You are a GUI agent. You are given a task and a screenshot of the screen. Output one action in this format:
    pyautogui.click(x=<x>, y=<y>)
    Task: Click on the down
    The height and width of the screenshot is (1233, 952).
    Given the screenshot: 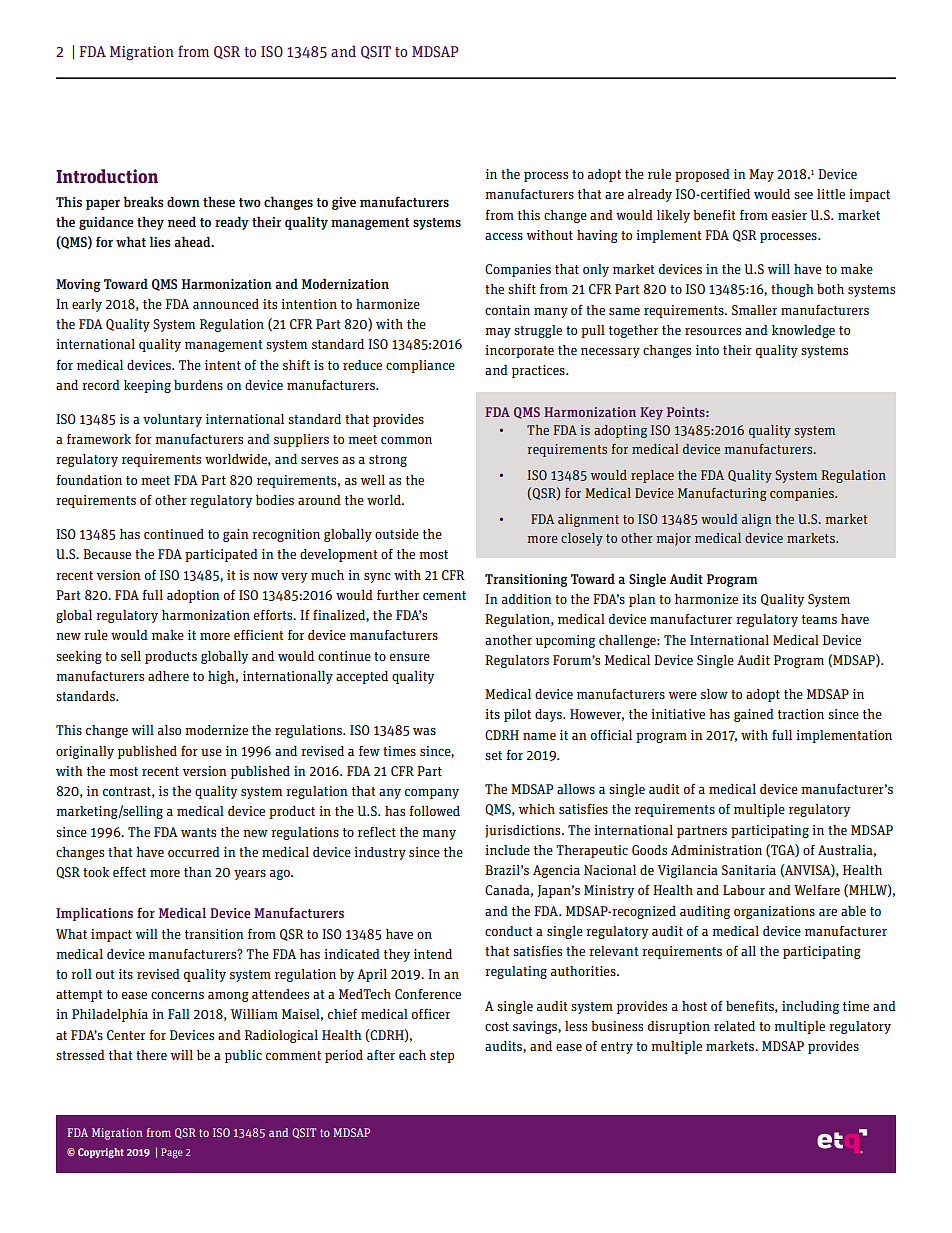 What is the action you would take?
    pyautogui.click(x=183, y=201)
